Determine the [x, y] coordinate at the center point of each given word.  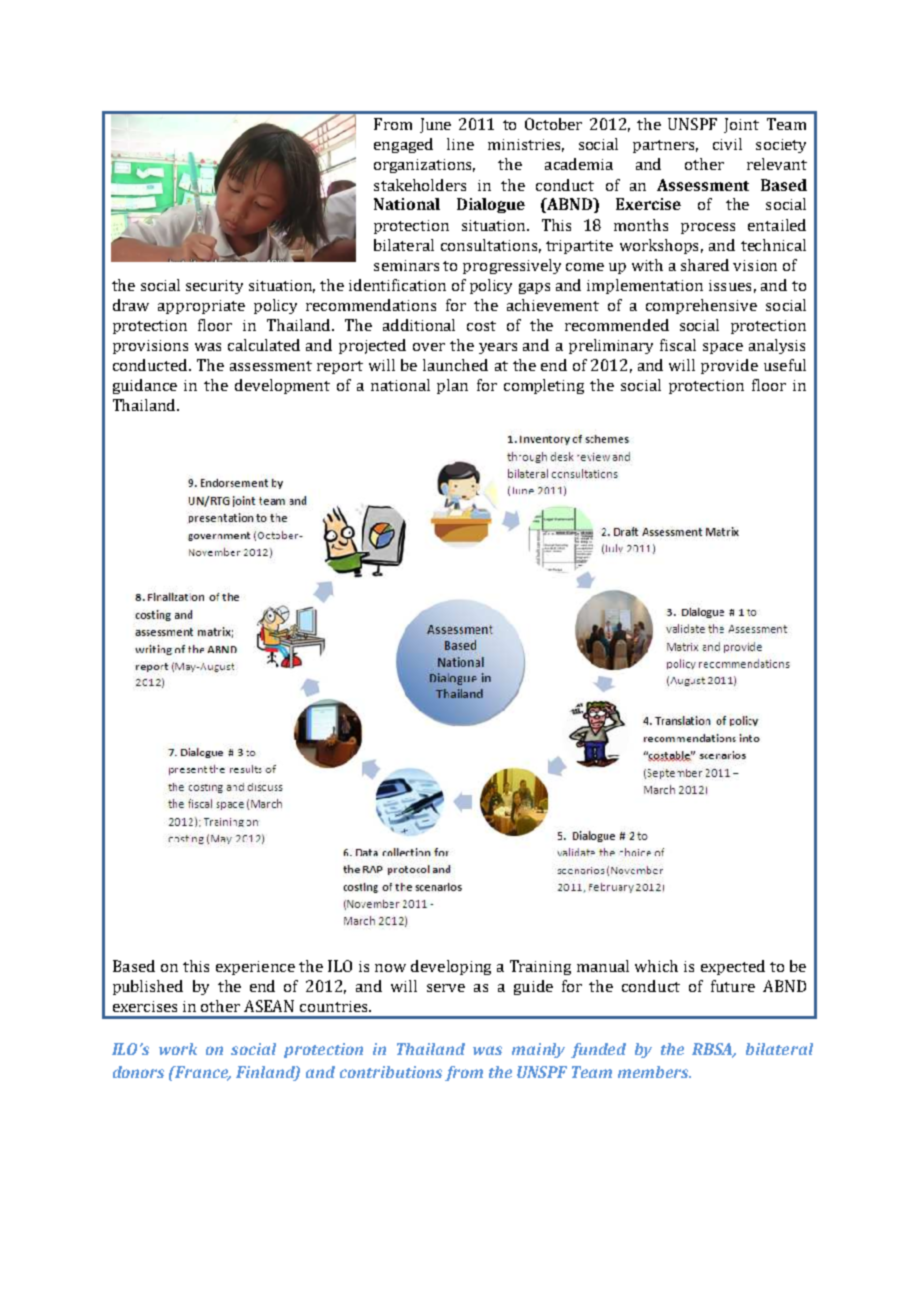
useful [785, 365]
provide [729, 366]
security [214, 287]
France [202, 1073]
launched [455, 365]
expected [733, 967]
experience [255, 968]
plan [452, 386]
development [282, 386]
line [460, 144]
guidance [145, 386]
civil [727, 144]
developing [451, 967]
